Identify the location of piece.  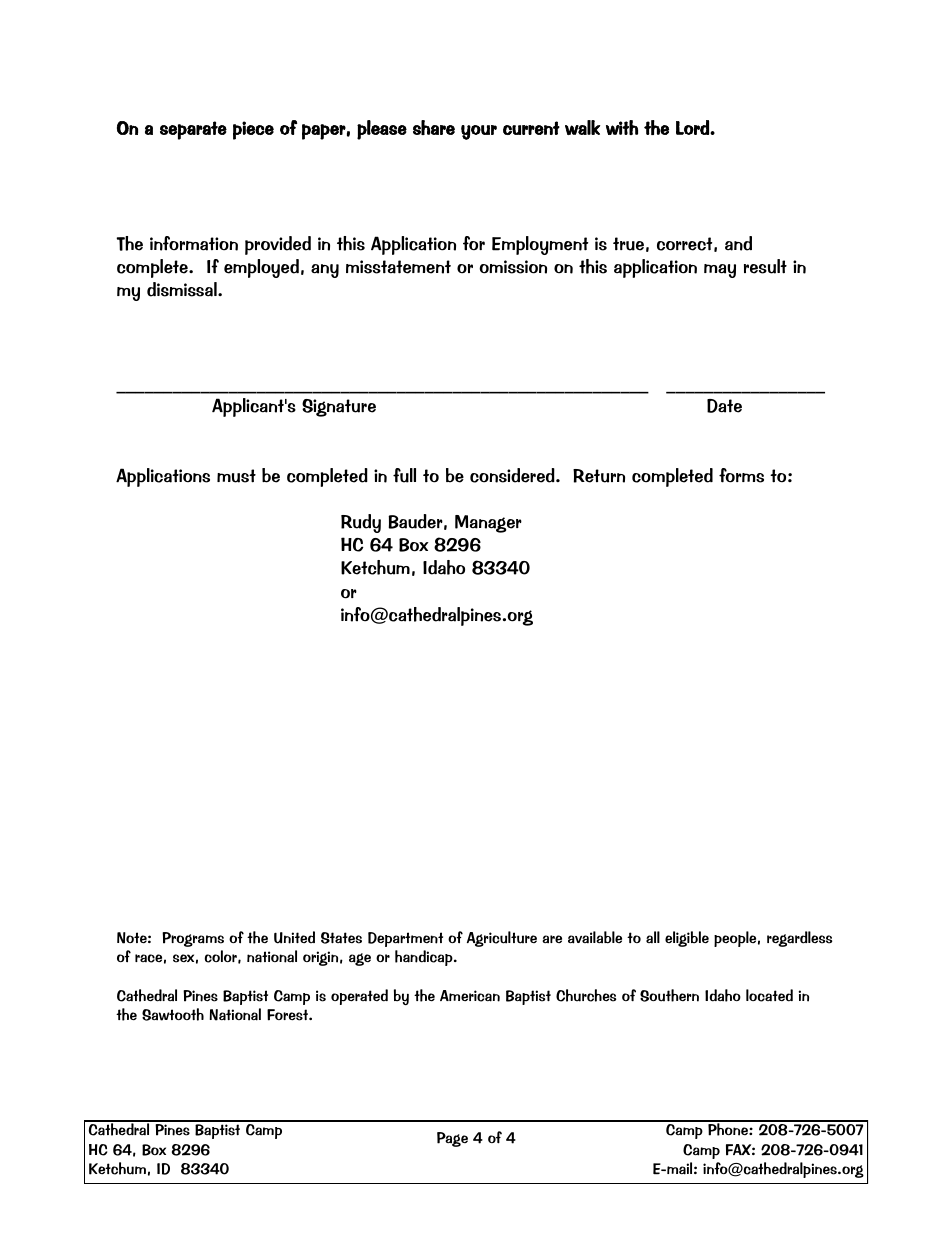
(253, 130).
